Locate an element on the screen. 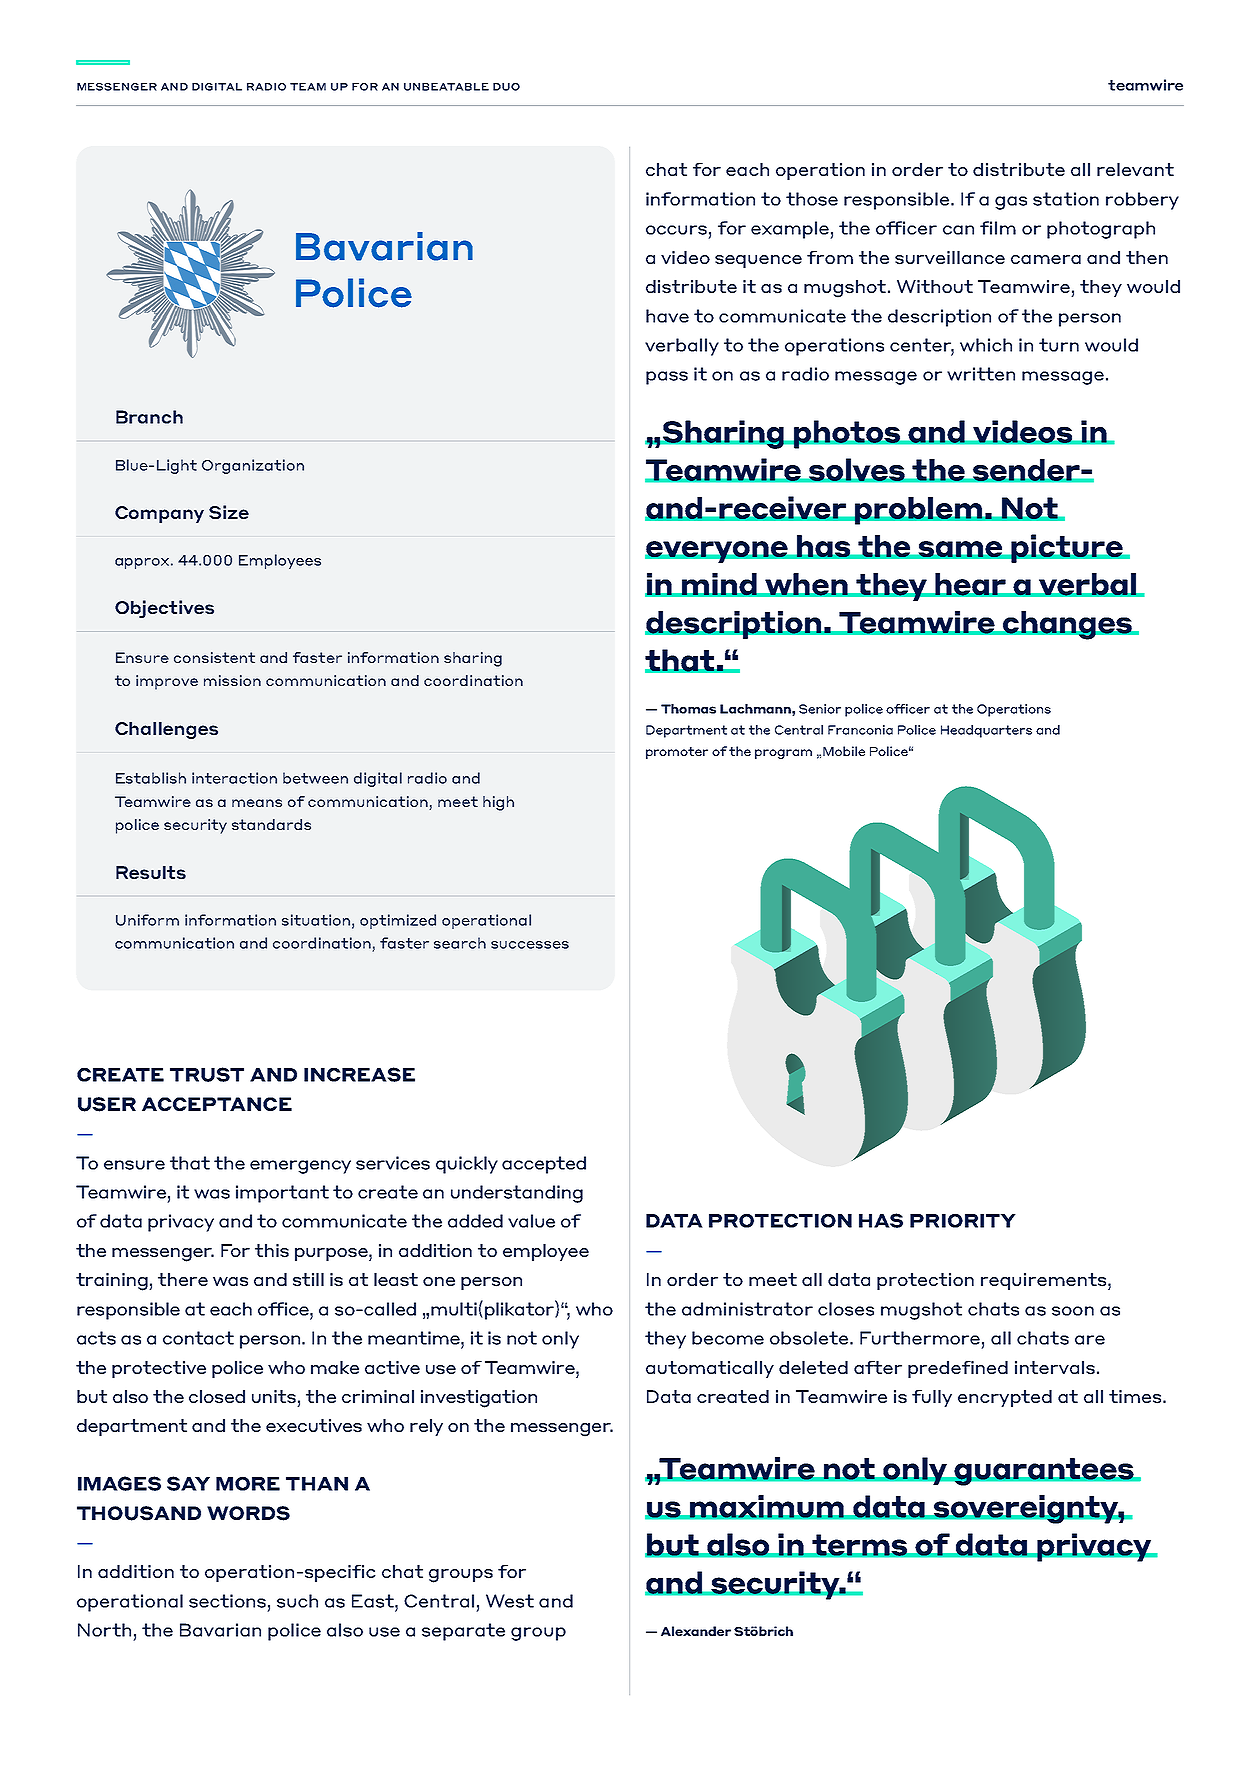  standards is located at coordinates (271, 824).
